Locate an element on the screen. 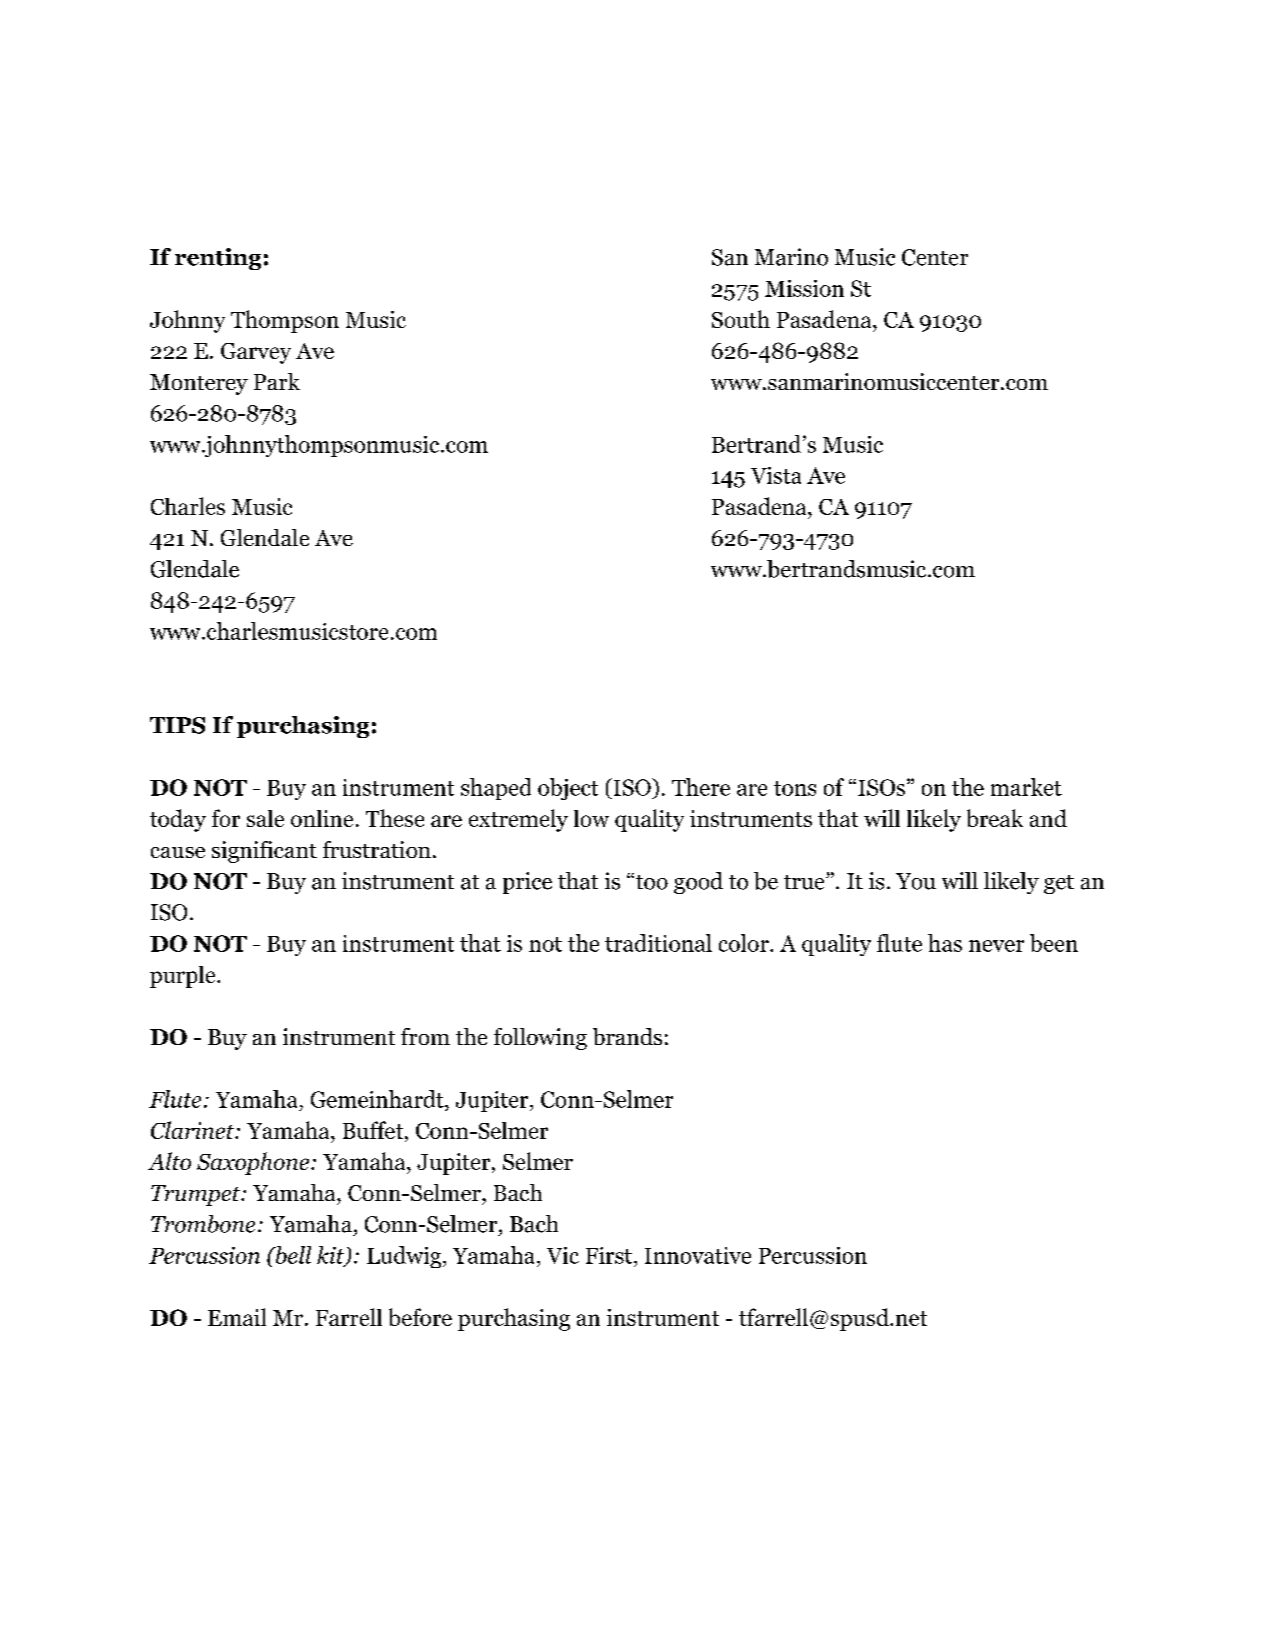 This screenshot has height=1647, width=1272. sale is located at coordinates (265, 818).
